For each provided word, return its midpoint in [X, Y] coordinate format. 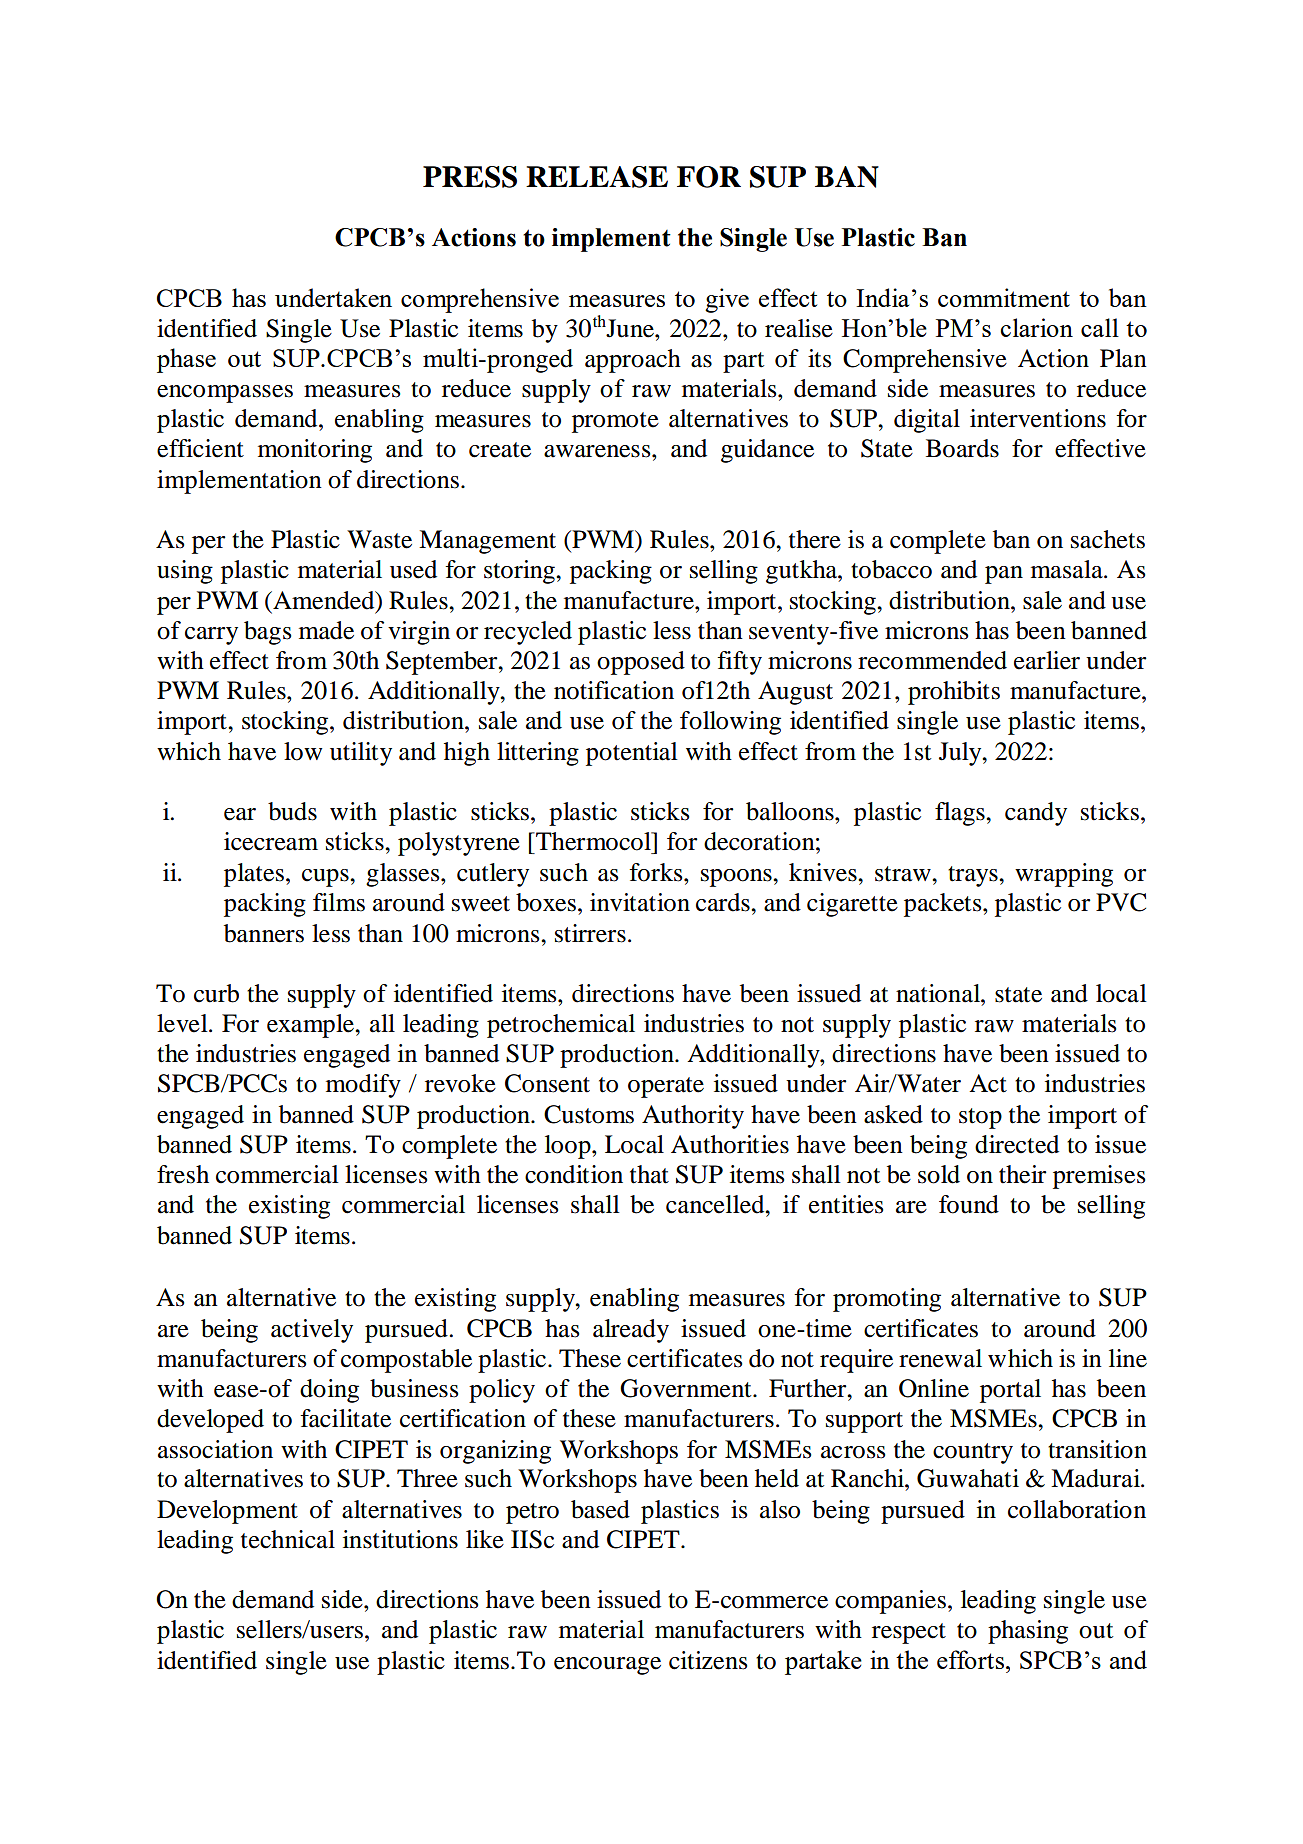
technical [288, 1539]
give [727, 300]
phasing [1028, 1632]
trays [974, 876]
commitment [1004, 297]
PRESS [470, 177]
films [339, 902]
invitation [640, 902]
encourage [607, 1666]
